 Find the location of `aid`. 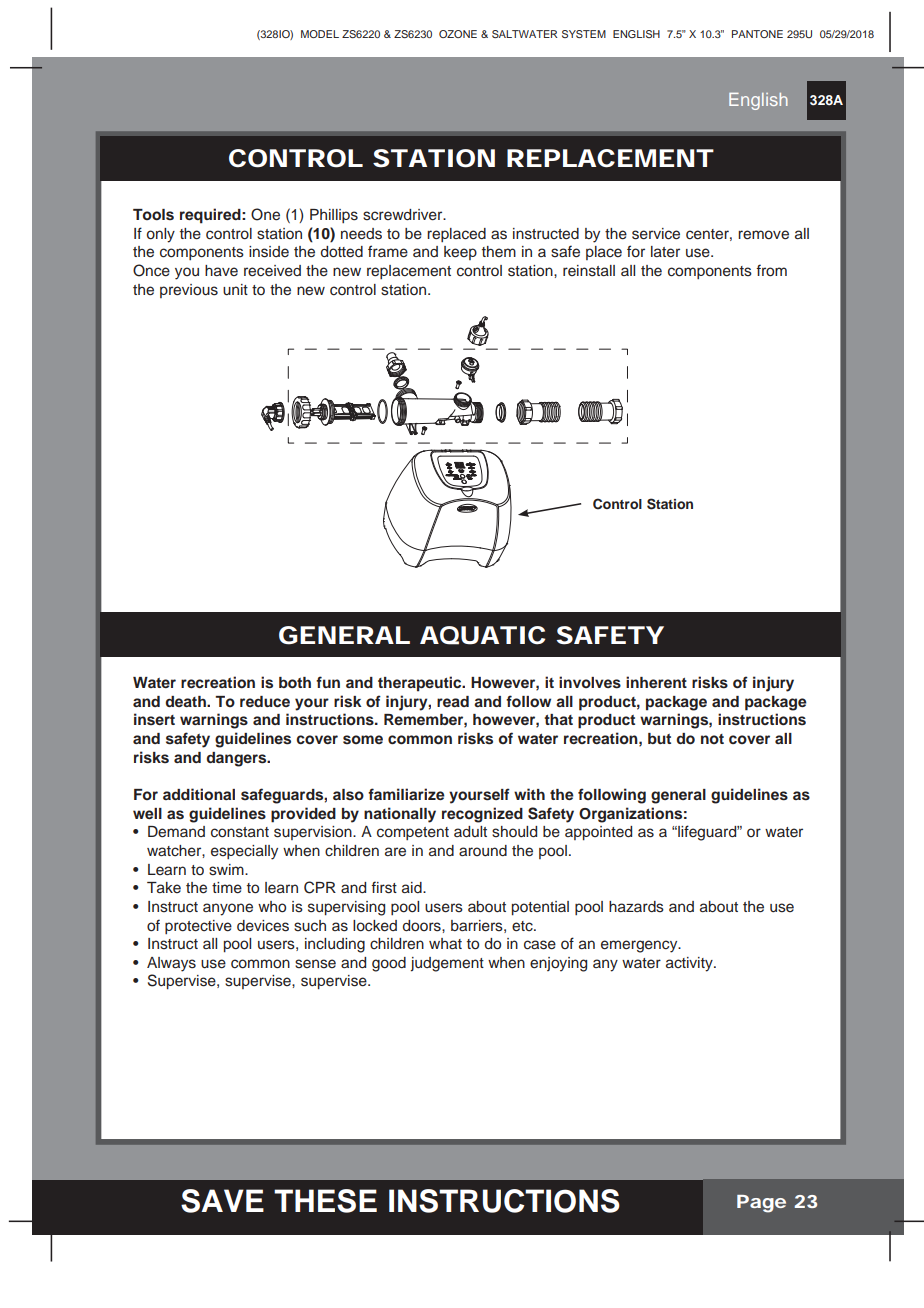

aid is located at coordinates (413, 887).
